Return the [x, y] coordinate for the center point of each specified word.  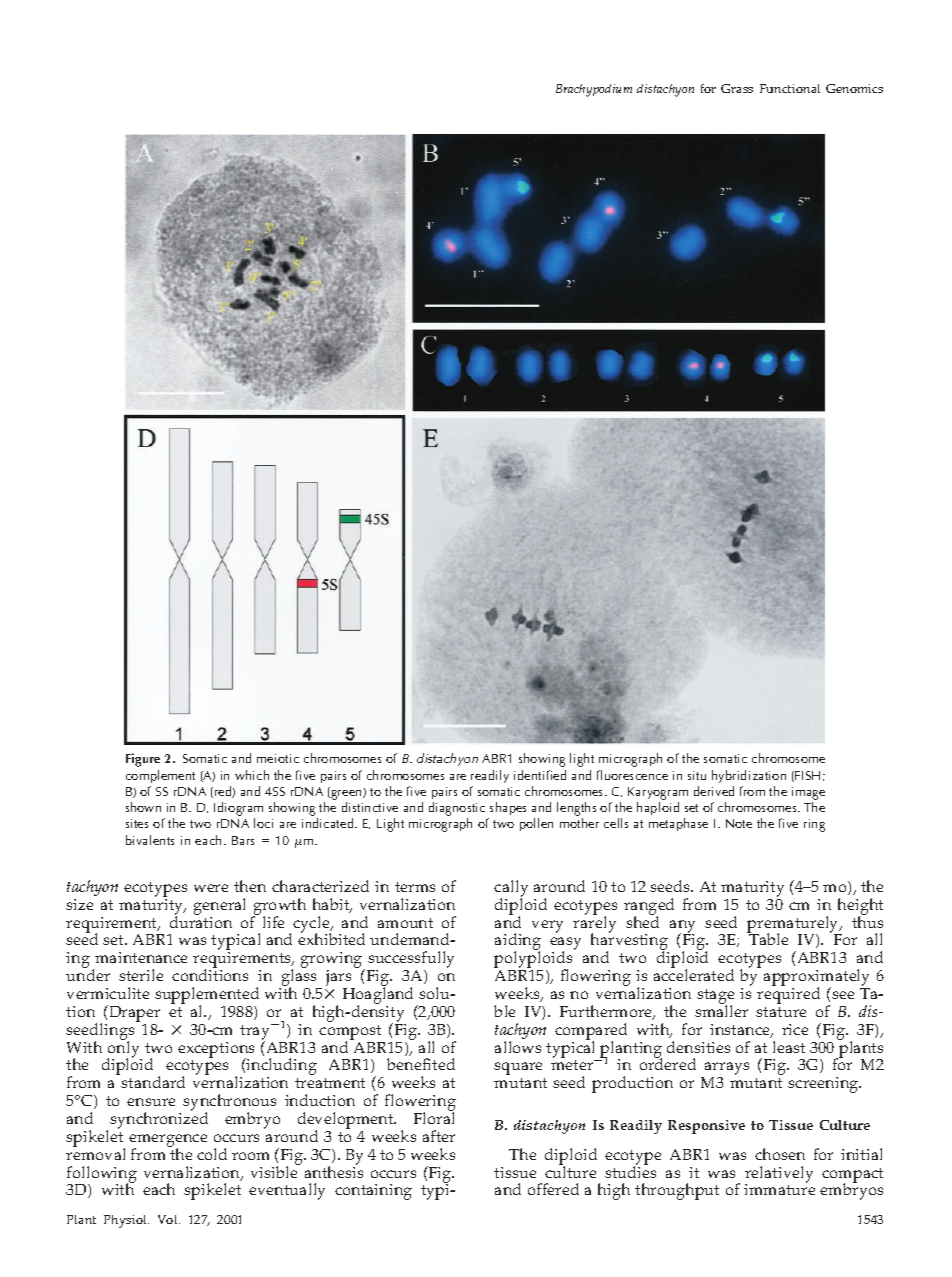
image [808, 793]
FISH [807, 775]
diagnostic [457, 810]
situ [697, 775]
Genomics [854, 88]
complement [160, 776]
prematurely [794, 925]
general [219, 906]
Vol [169, 1219]
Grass [737, 88]
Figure [143, 760]
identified [540, 775]
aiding [518, 943]
